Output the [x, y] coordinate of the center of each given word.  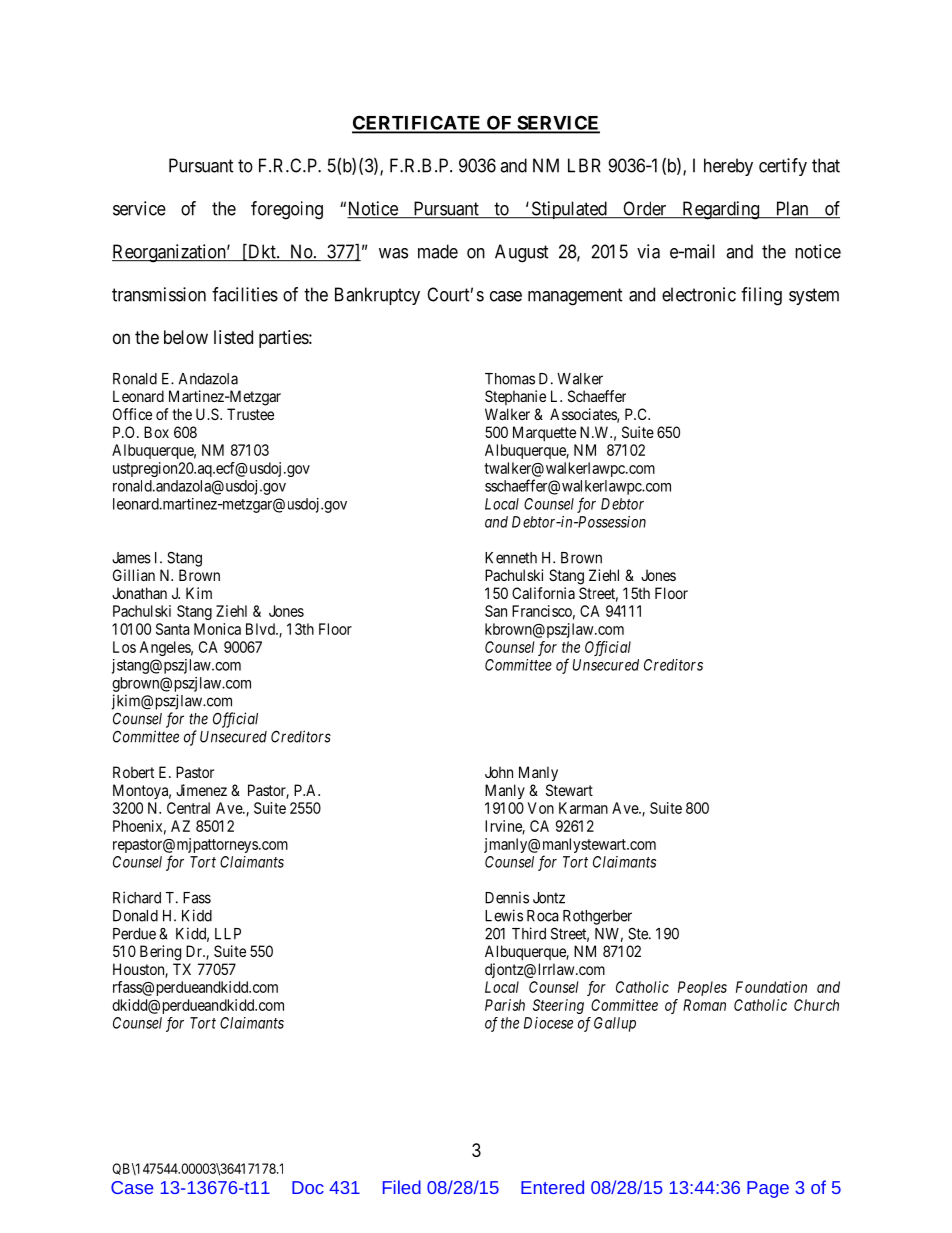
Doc [308, 1187]
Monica [217, 629]
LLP [228, 934]
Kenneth [511, 558]
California [543, 593]
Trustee [250, 414]
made [438, 251]
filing [761, 296]
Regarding [721, 210]
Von [541, 808]
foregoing [287, 210]
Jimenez [201, 790]
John [499, 772]
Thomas [510, 379]
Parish [505, 1005]
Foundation [771, 987]
